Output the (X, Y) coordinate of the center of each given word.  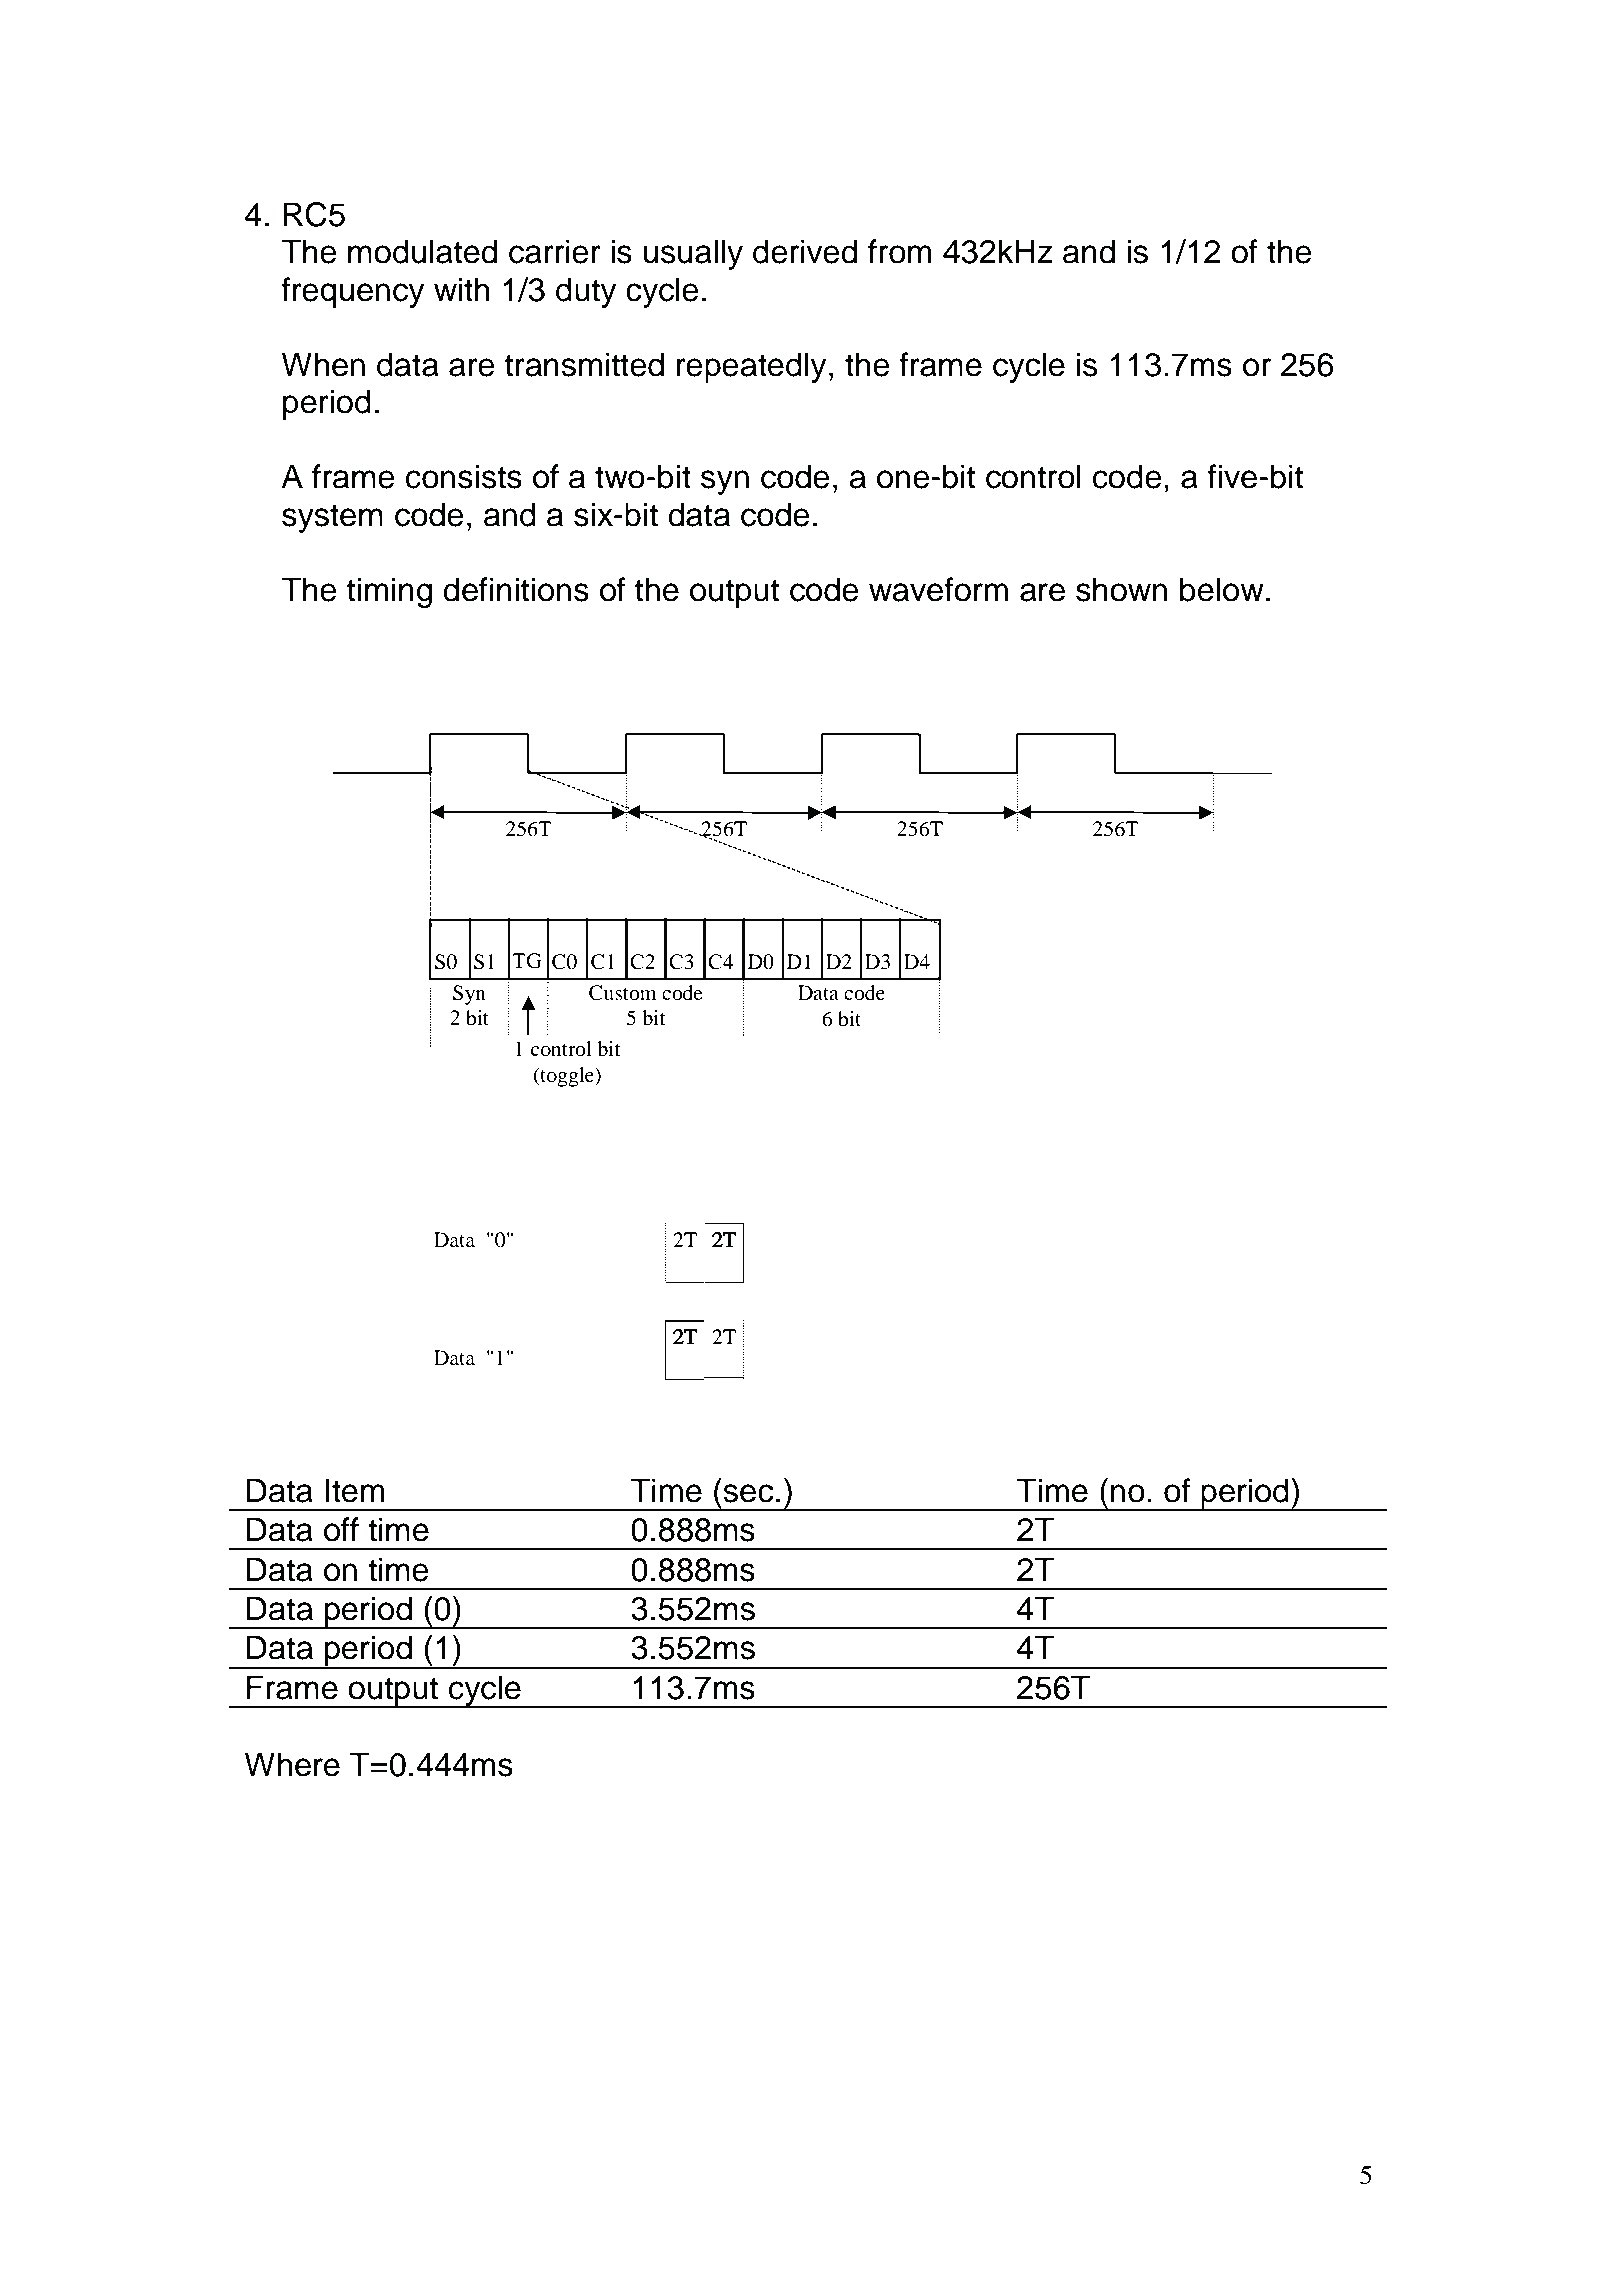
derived (805, 251)
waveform (938, 589)
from (900, 251)
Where (292, 1764)
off (341, 1529)
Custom (623, 993)
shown (1121, 589)
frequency (353, 292)
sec (748, 1493)
